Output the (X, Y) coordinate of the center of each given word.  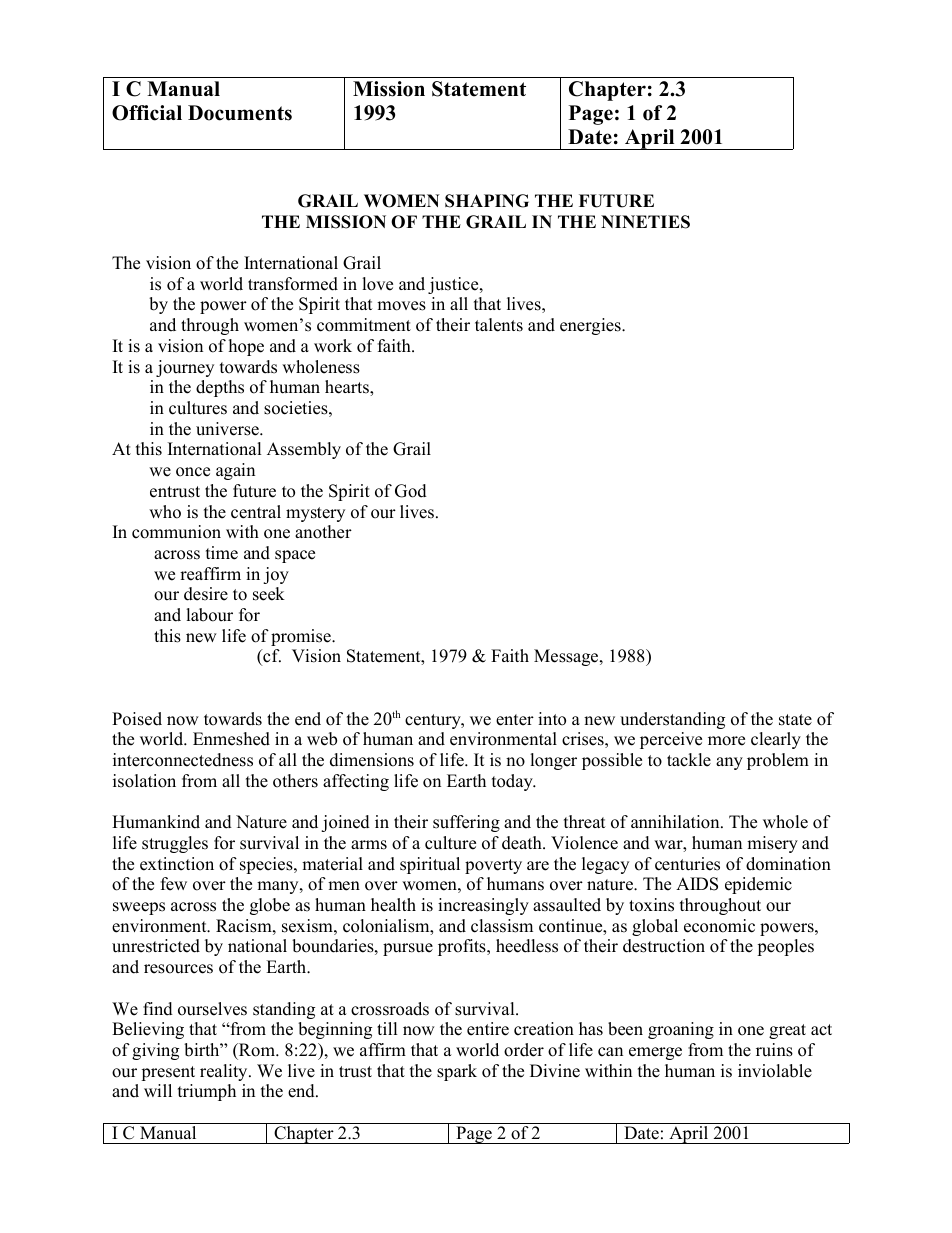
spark (457, 1072)
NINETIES (645, 222)
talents (499, 325)
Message (567, 657)
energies (591, 326)
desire (206, 594)
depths (220, 388)
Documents (240, 113)
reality (225, 1072)
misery (772, 844)
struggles (175, 844)
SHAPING (487, 201)
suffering (466, 823)
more (726, 741)
